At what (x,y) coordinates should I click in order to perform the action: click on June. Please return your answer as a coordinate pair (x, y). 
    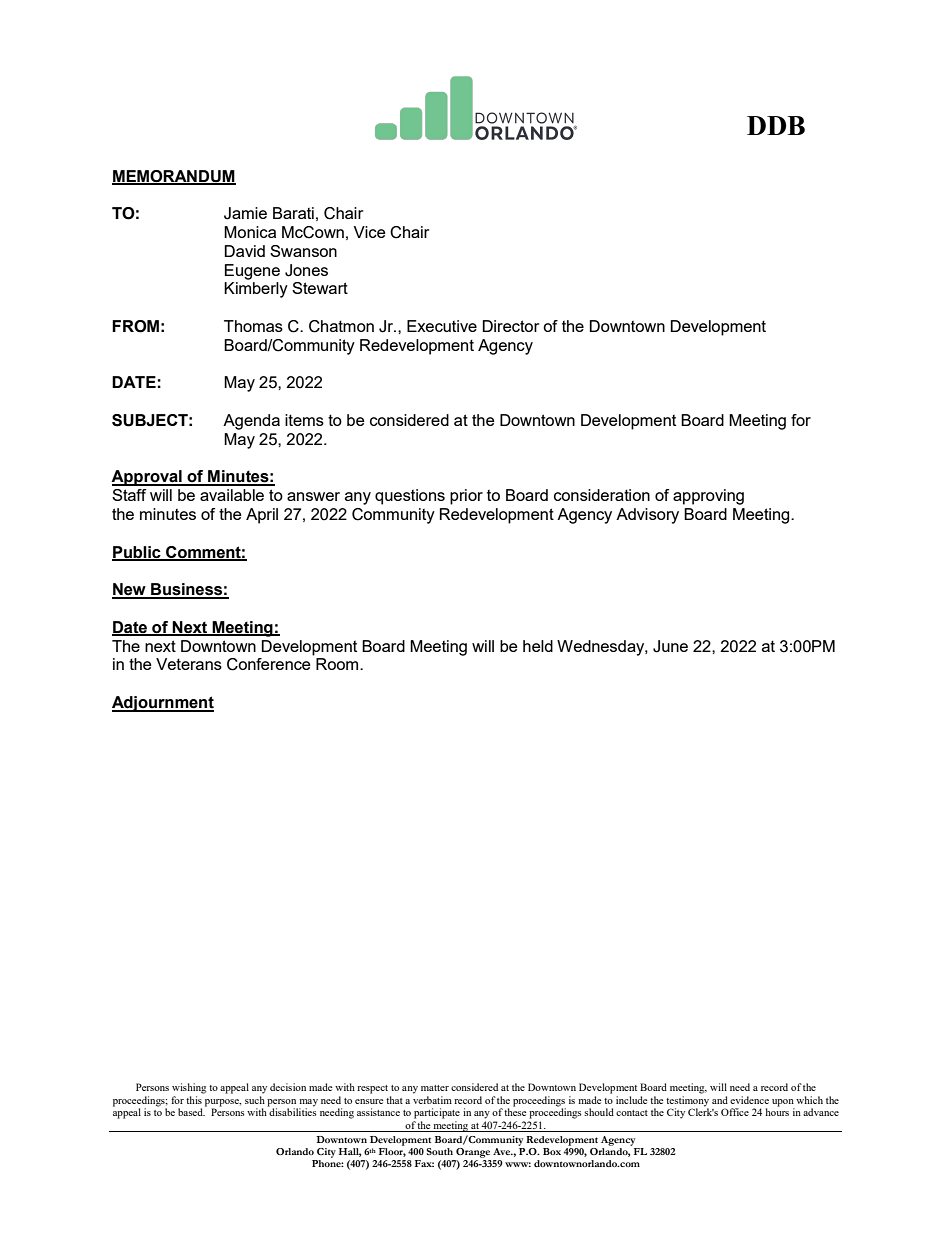
    Looking at the image, I should click on (670, 646).
